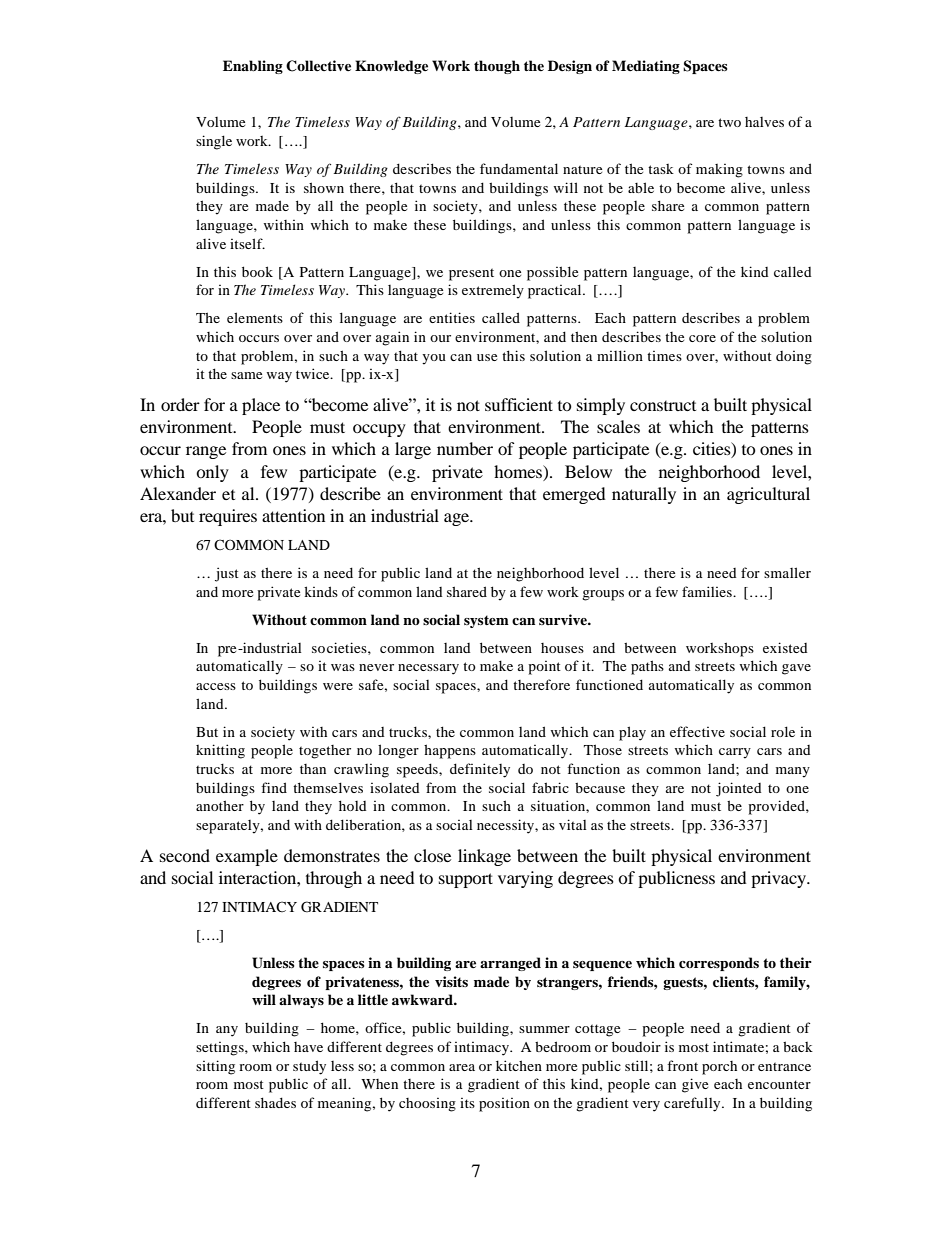 This screenshot has height=1233, width=952. Describe the element at coordinates (227, 574) in the screenshot. I see `just` at that location.
